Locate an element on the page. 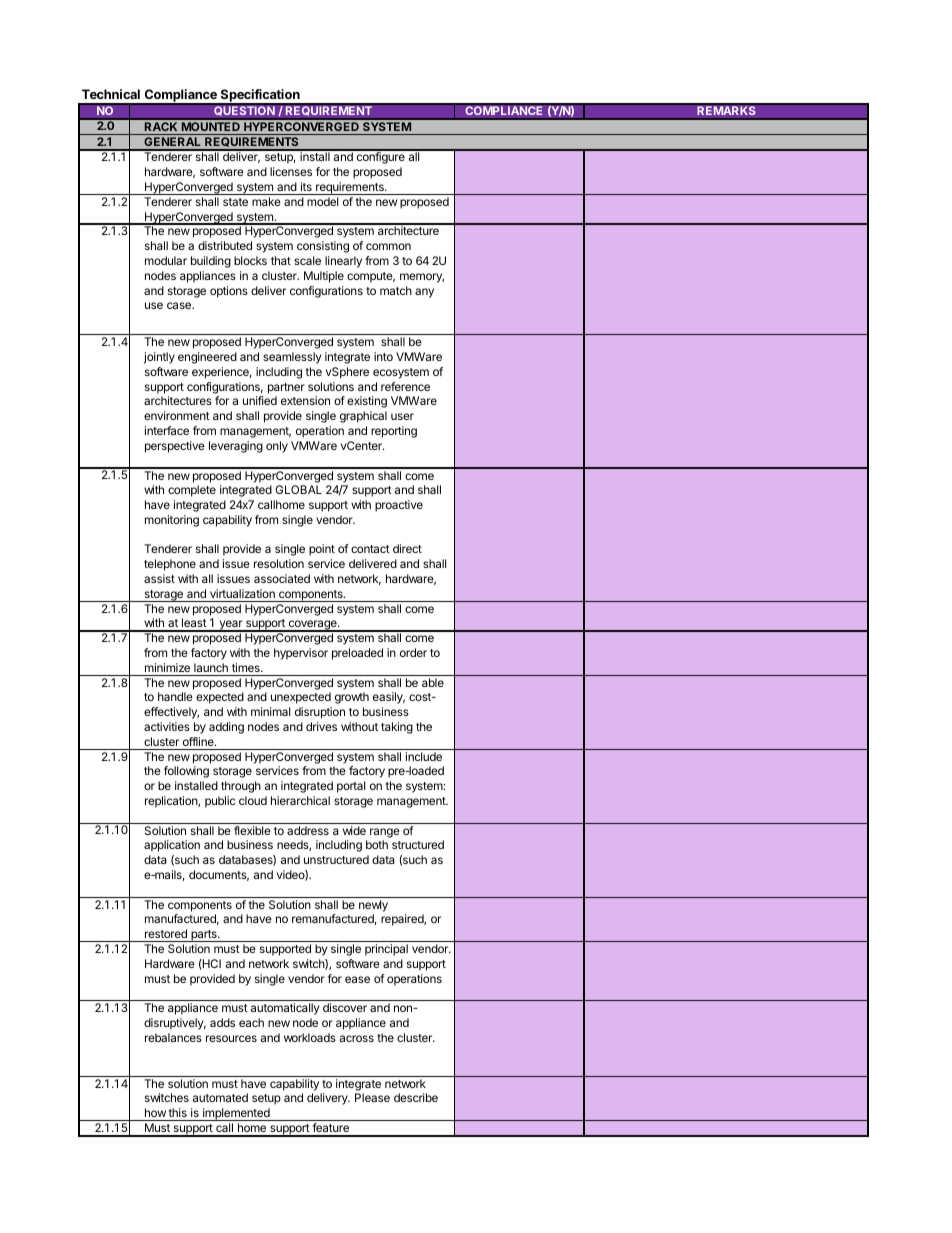 Image resolution: width=952 pixels, height=1233 pixels. its is located at coordinates (306, 186).
